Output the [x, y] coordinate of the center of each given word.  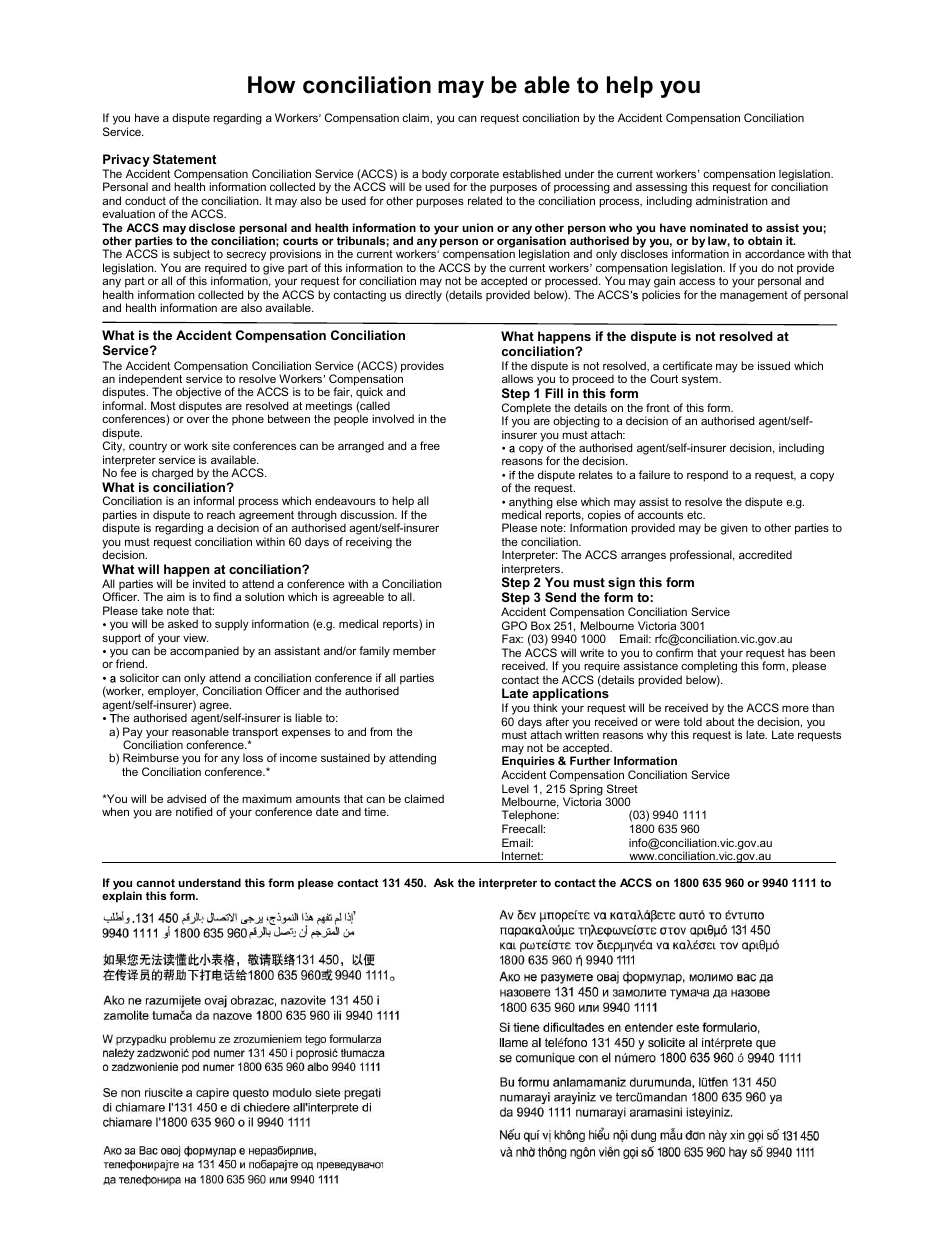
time [376, 811]
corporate [473, 176]
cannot [155, 883]
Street [622, 788]
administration [732, 200]
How [271, 85]
